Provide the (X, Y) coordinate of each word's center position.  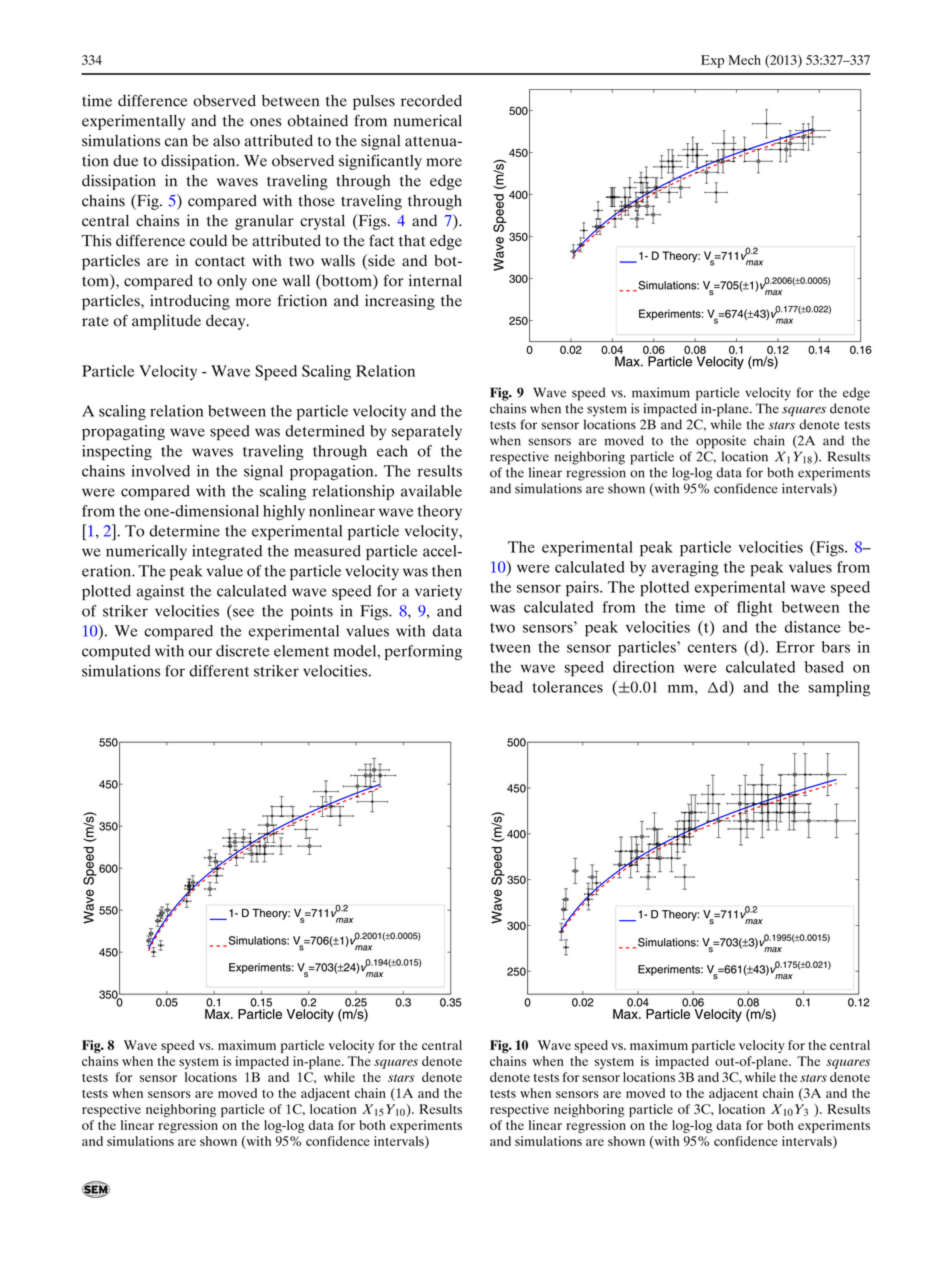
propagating (123, 432)
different (219, 671)
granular (264, 222)
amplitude (166, 322)
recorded (431, 101)
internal (435, 280)
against (161, 592)
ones (266, 122)
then (447, 571)
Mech (745, 60)
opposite (721, 442)
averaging (685, 569)
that (412, 241)
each (392, 451)
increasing (400, 302)
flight (755, 609)
